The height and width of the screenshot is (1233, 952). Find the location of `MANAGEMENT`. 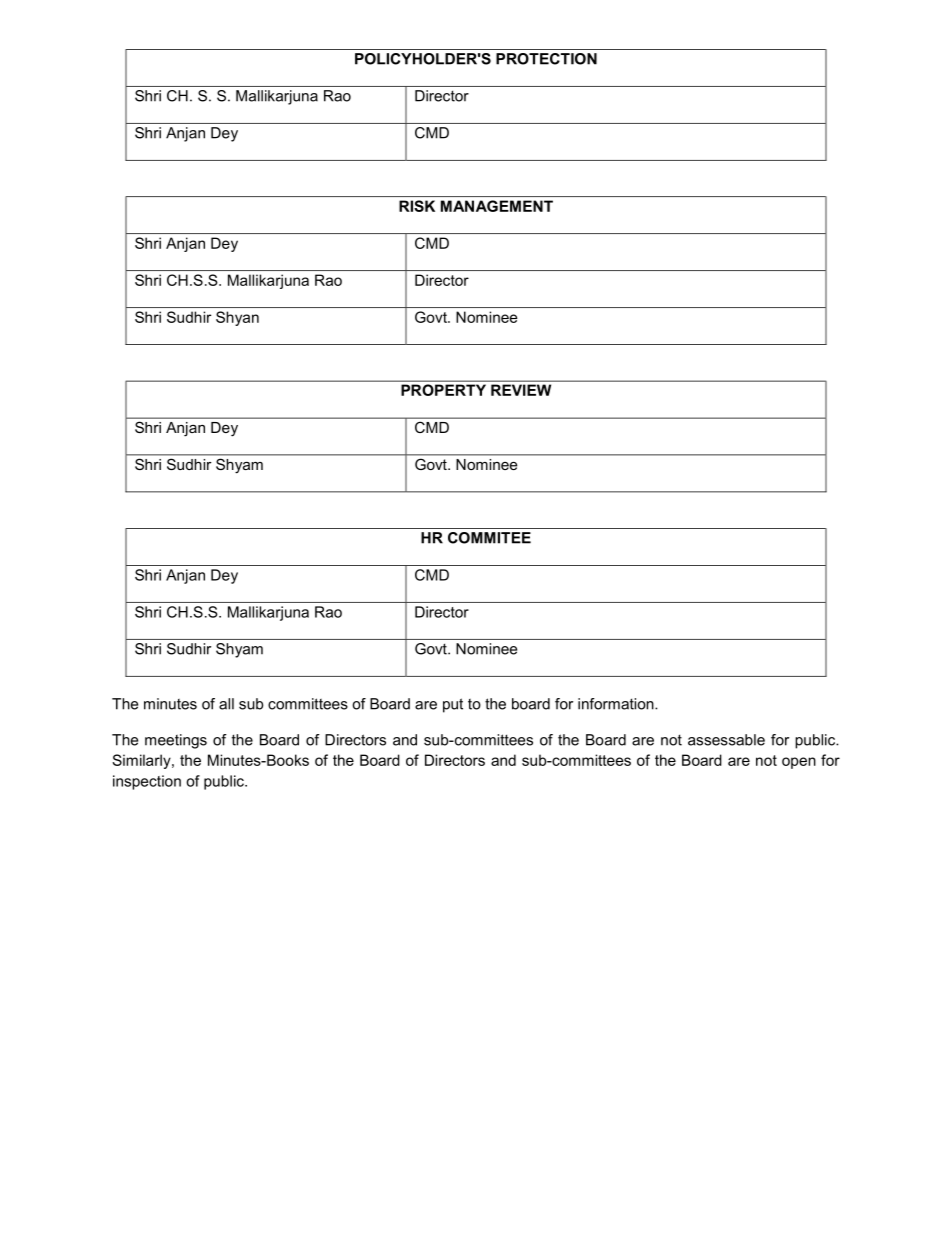

MANAGEMENT is located at coordinates (497, 206).
